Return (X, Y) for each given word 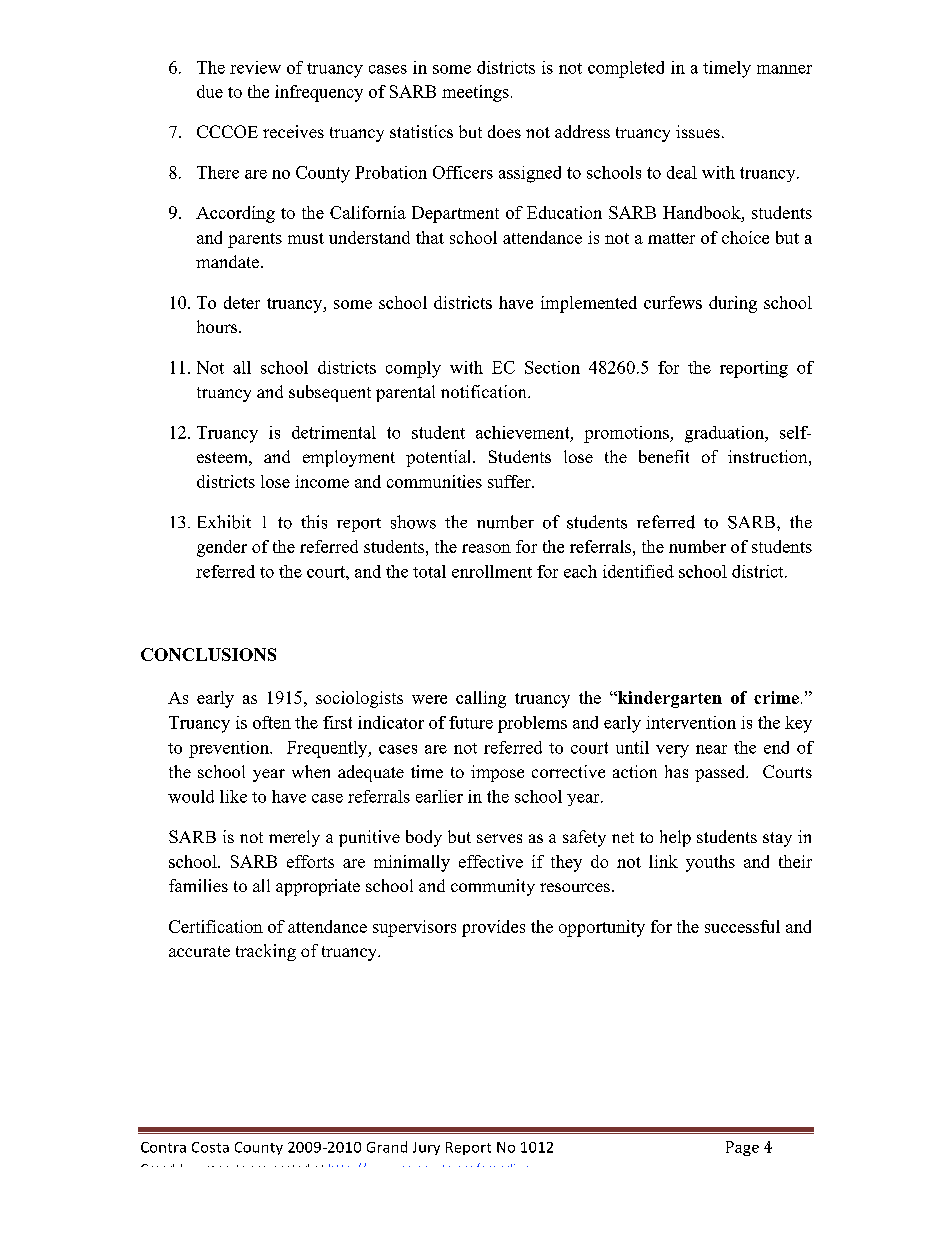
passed (721, 773)
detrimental (334, 432)
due (210, 91)
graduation (726, 434)
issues (698, 131)
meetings (475, 93)
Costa (210, 1147)
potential (440, 458)
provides (493, 928)
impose (497, 773)
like (233, 796)
